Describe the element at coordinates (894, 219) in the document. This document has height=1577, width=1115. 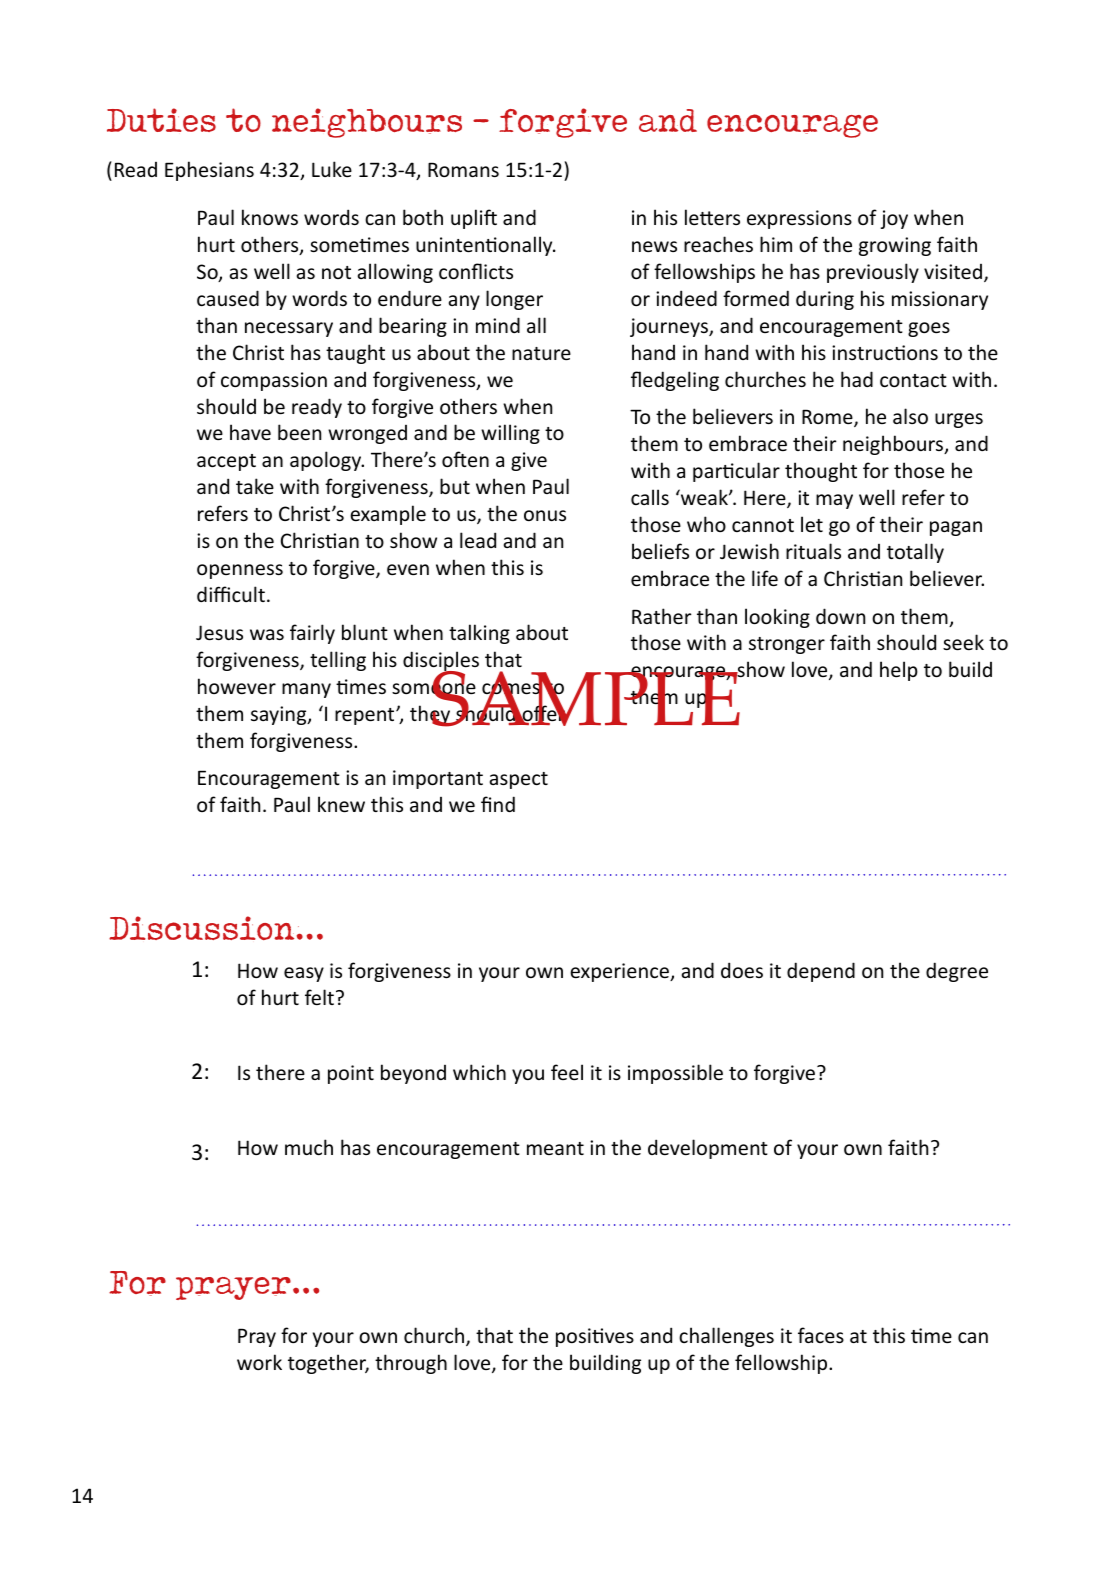
I see `joy` at that location.
